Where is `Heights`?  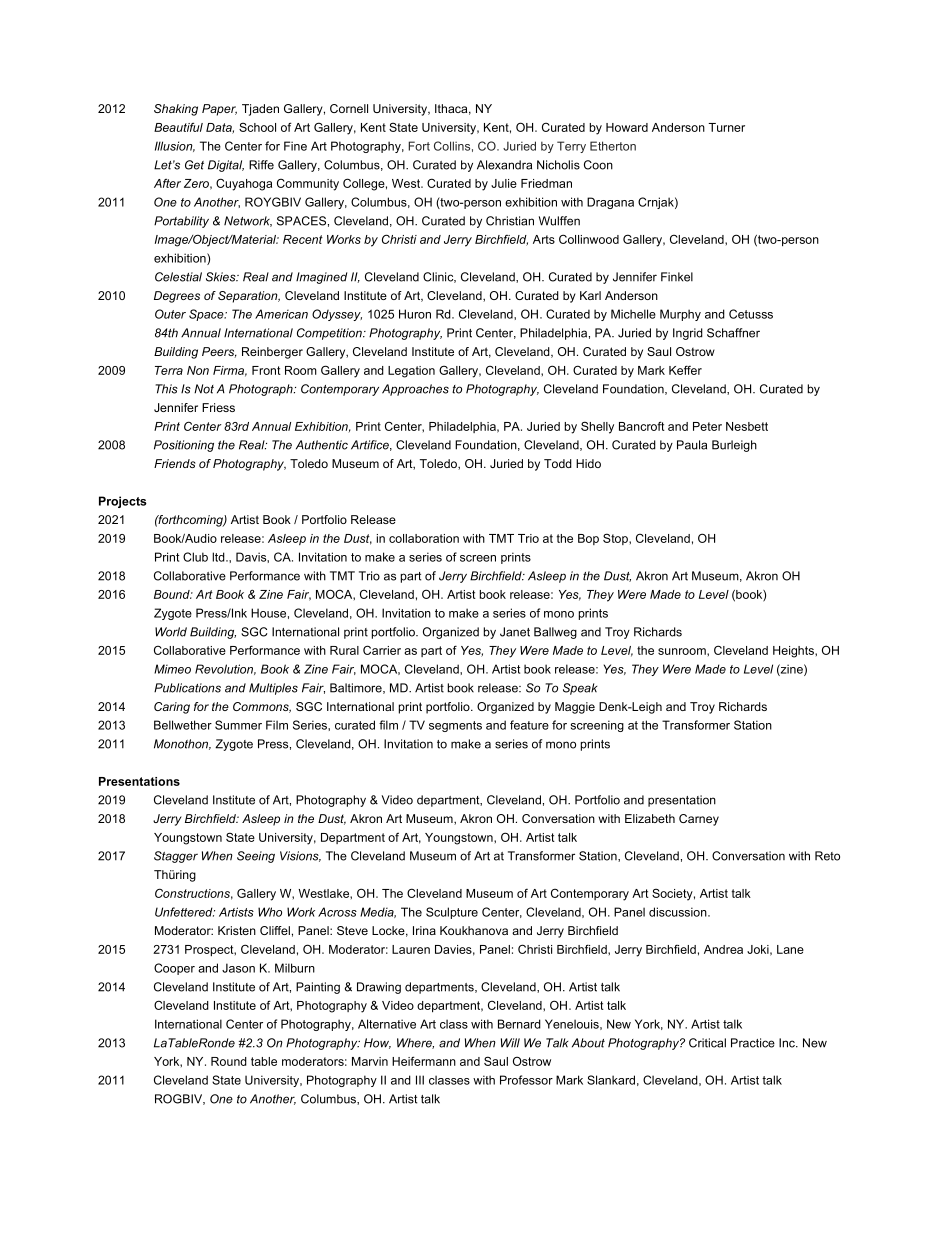 Heights is located at coordinates (794, 652).
